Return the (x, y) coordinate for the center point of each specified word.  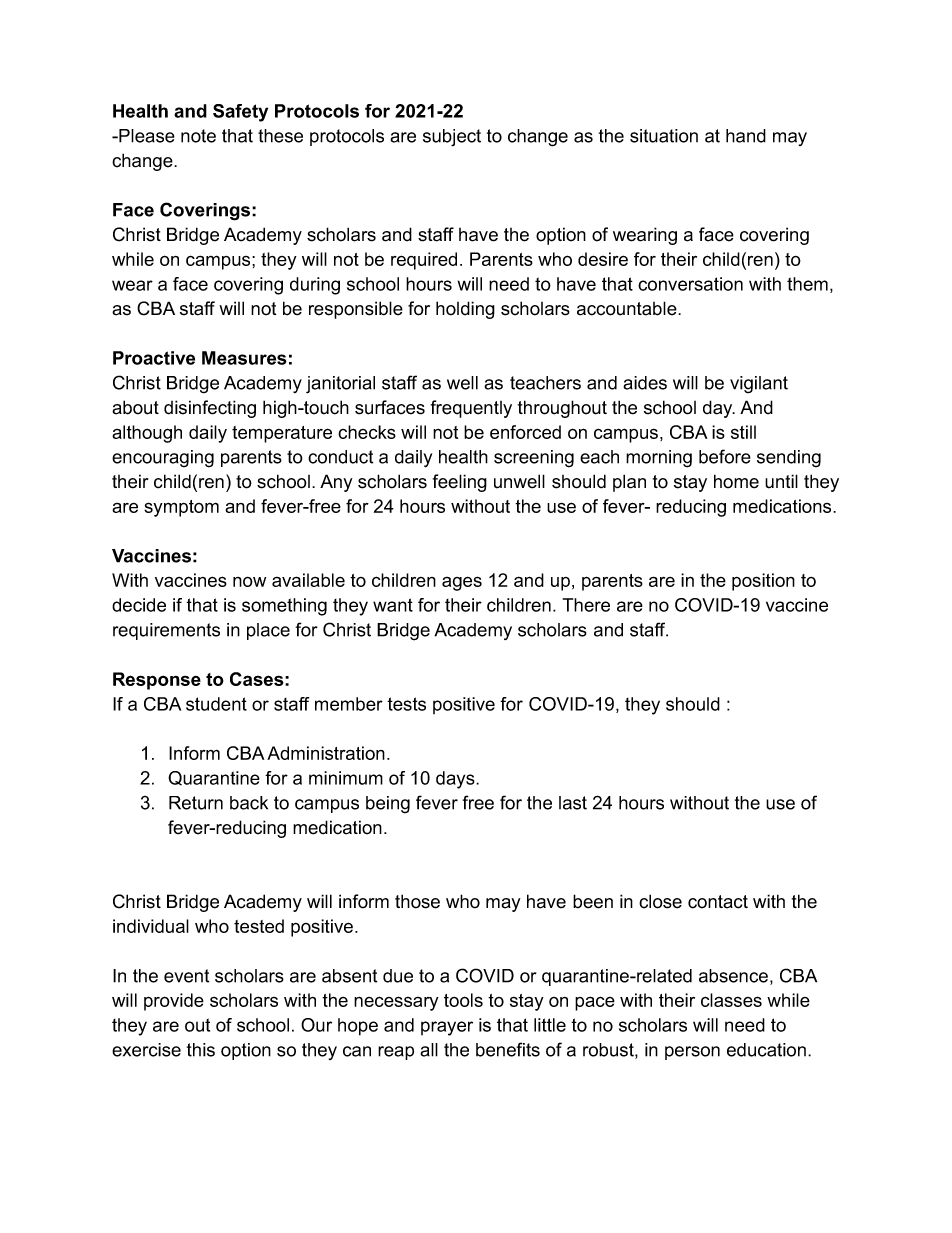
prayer (447, 1028)
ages (462, 583)
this (201, 1050)
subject (452, 138)
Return (196, 803)
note (198, 136)
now (249, 581)
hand (746, 136)
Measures (244, 358)
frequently (471, 409)
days (456, 780)
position (763, 582)
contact (718, 902)
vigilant (759, 385)
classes (731, 1000)
